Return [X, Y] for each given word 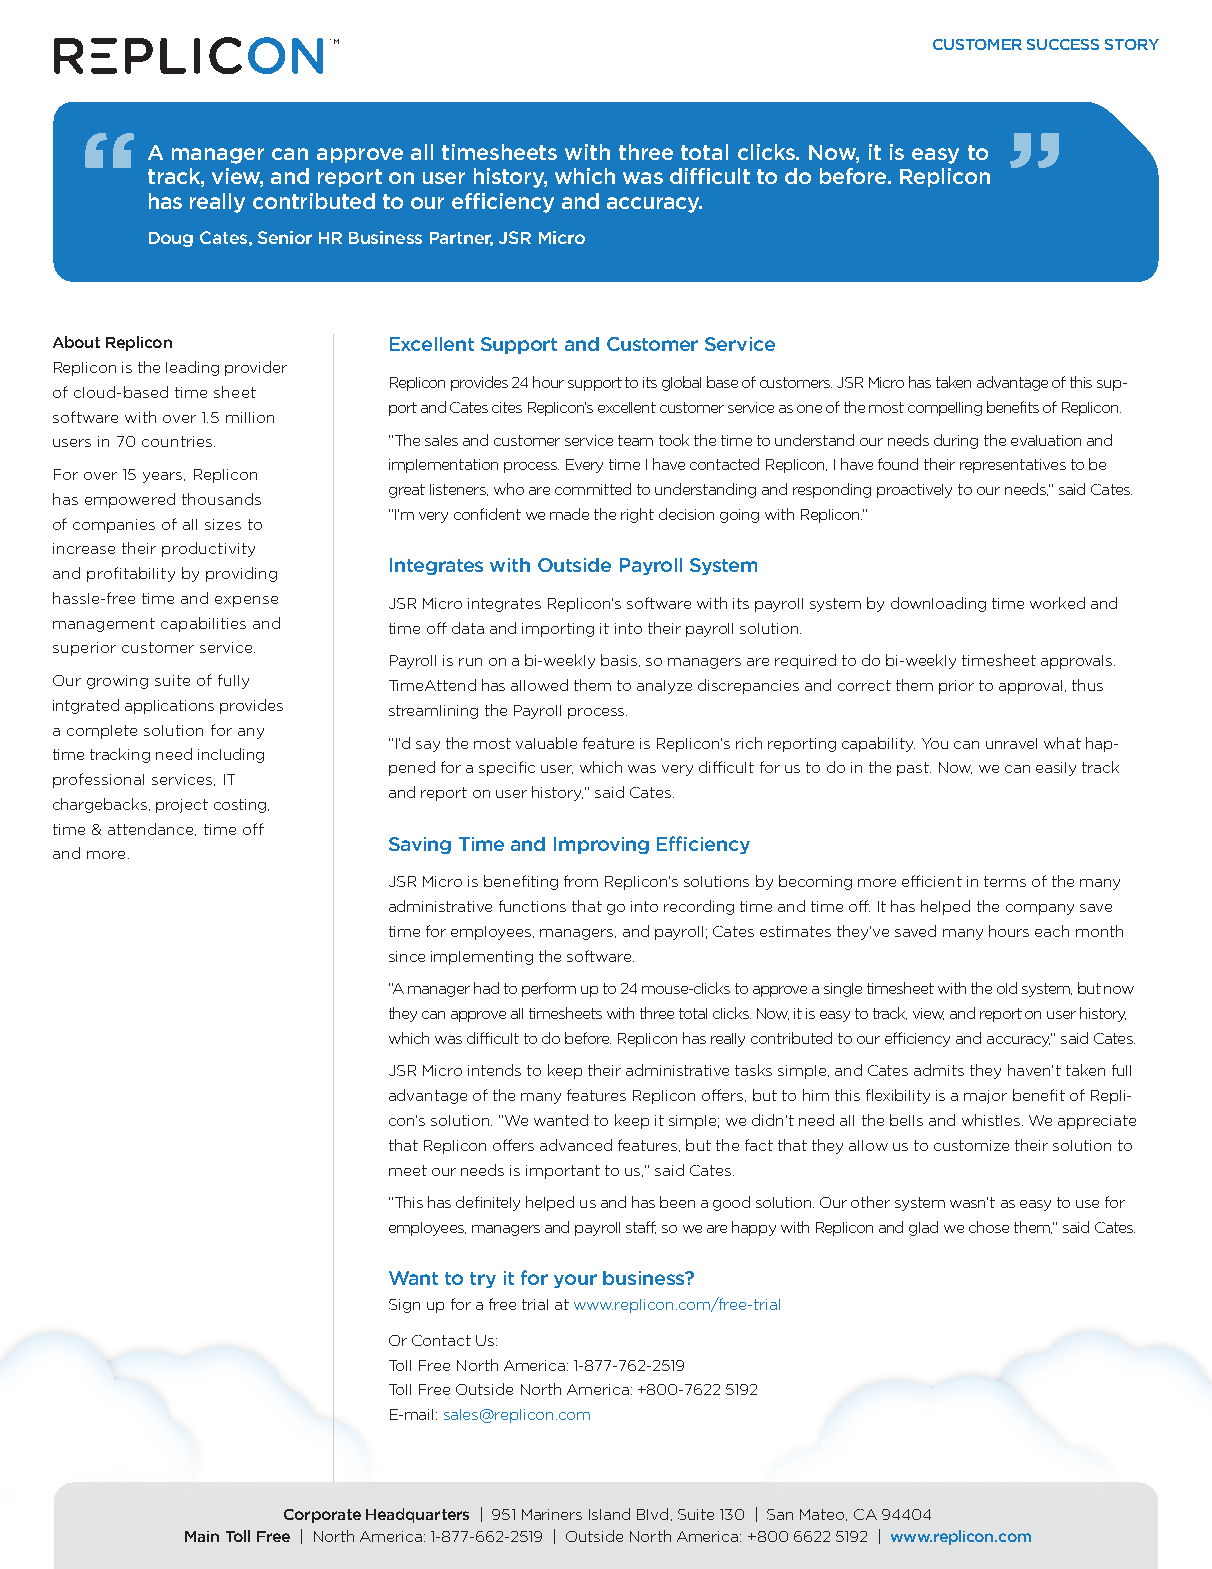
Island [609, 1514]
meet [408, 1170]
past [914, 769]
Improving [601, 845]
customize [971, 1145]
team [635, 440]
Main [202, 1536]
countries [178, 441]
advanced [576, 1145]
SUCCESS [1063, 44]
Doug [171, 239]
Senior [285, 237]
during [956, 441]
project [182, 806]
